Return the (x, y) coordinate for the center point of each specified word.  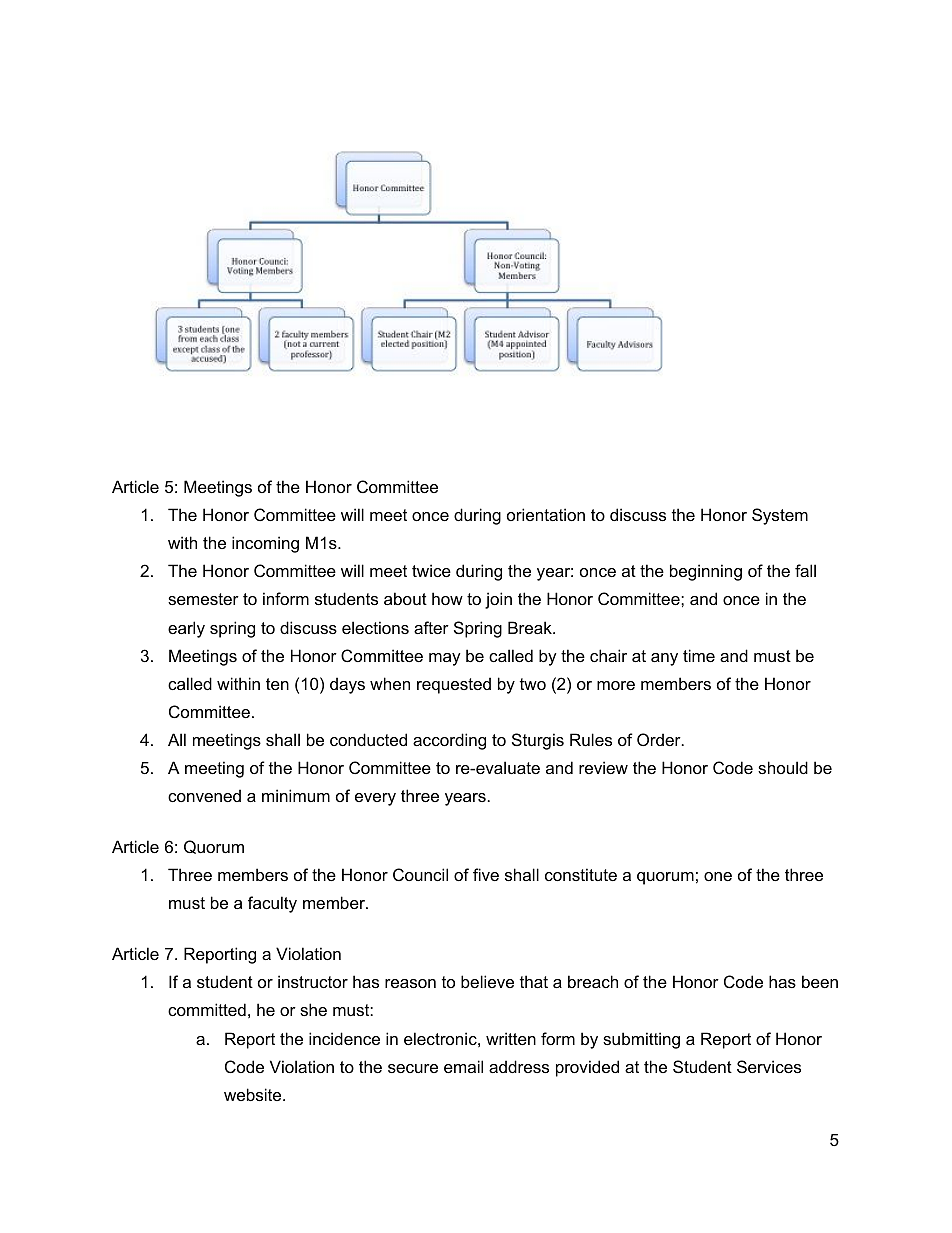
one (718, 876)
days (347, 685)
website (254, 1094)
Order (660, 739)
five (486, 874)
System (780, 516)
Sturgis (538, 741)
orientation (546, 514)
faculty (272, 904)
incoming (265, 544)
